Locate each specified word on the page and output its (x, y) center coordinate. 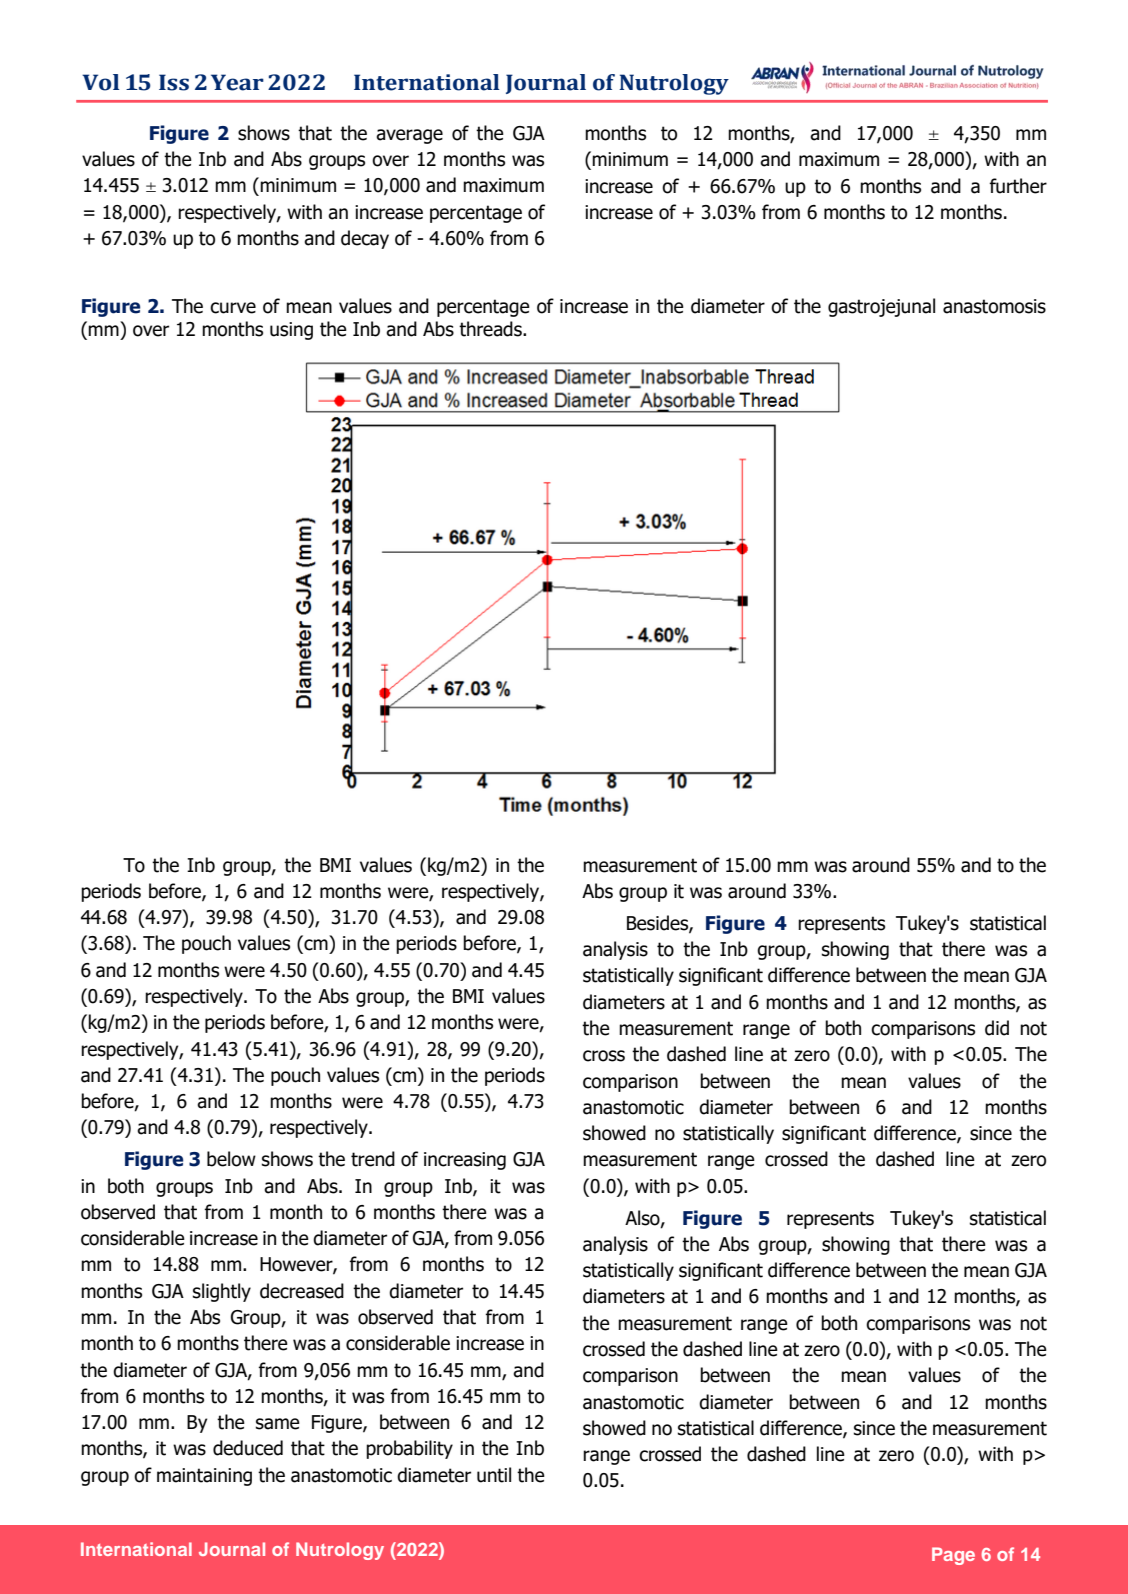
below (231, 1159)
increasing (465, 1161)
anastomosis (994, 306)
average (409, 136)
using (291, 331)
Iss (174, 82)
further (1018, 186)
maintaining (204, 1477)
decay (365, 239)
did (997, 1028)
